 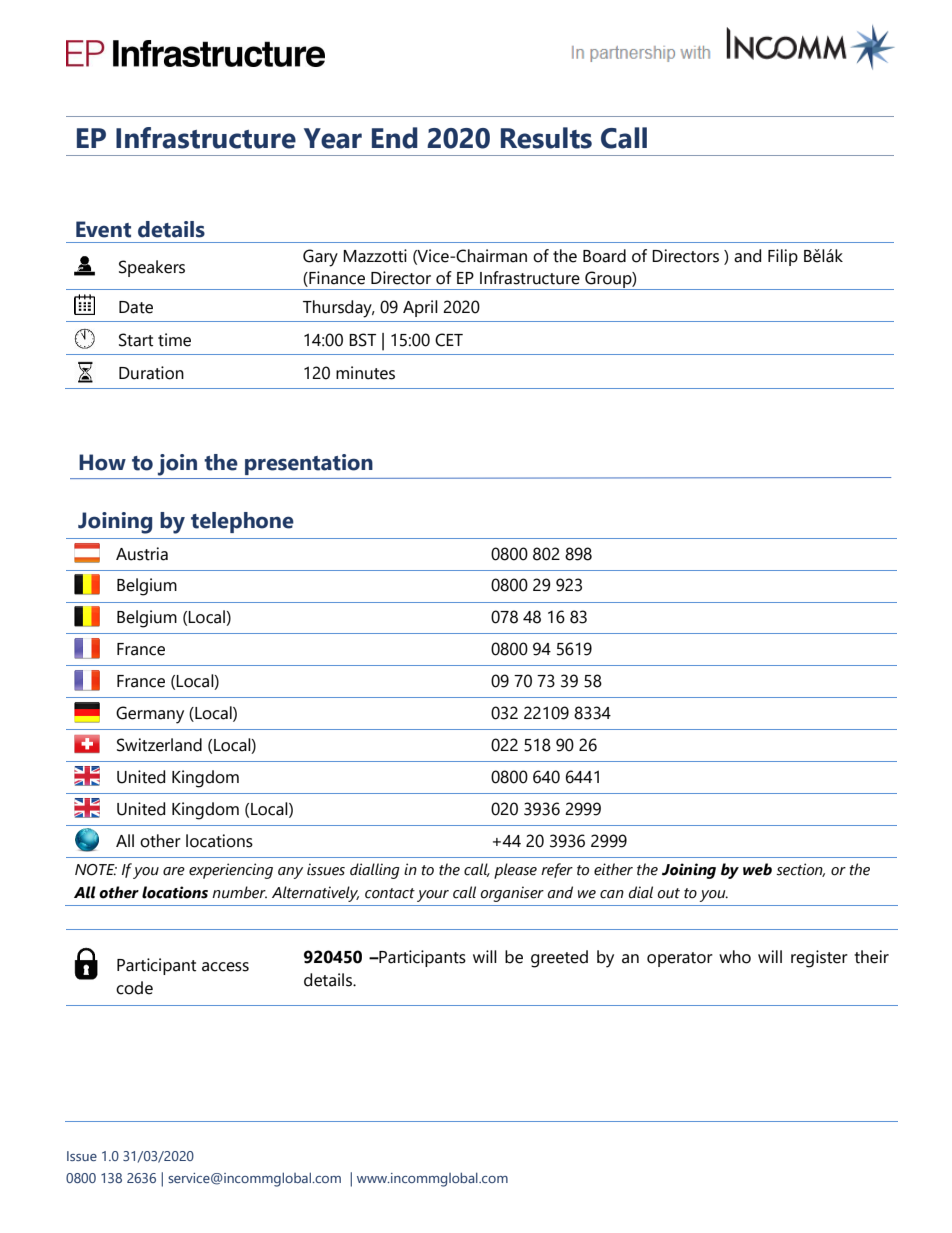 I want to click on Results, so click(x=546, y=138).
